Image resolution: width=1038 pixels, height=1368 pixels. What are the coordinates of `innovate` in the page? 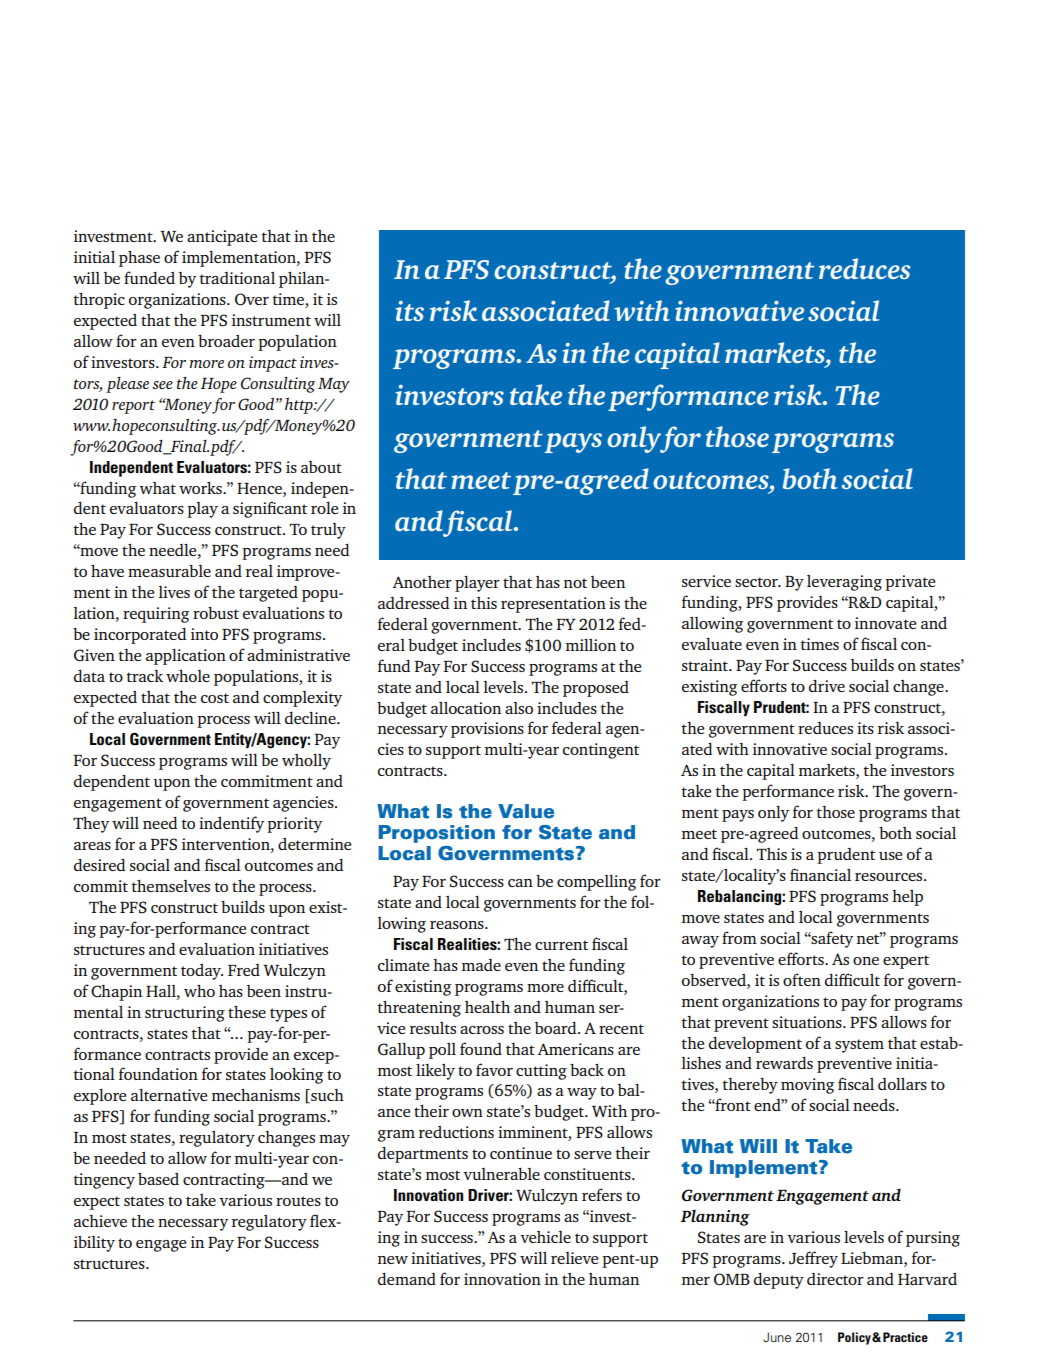 It's located at (885, 623).
